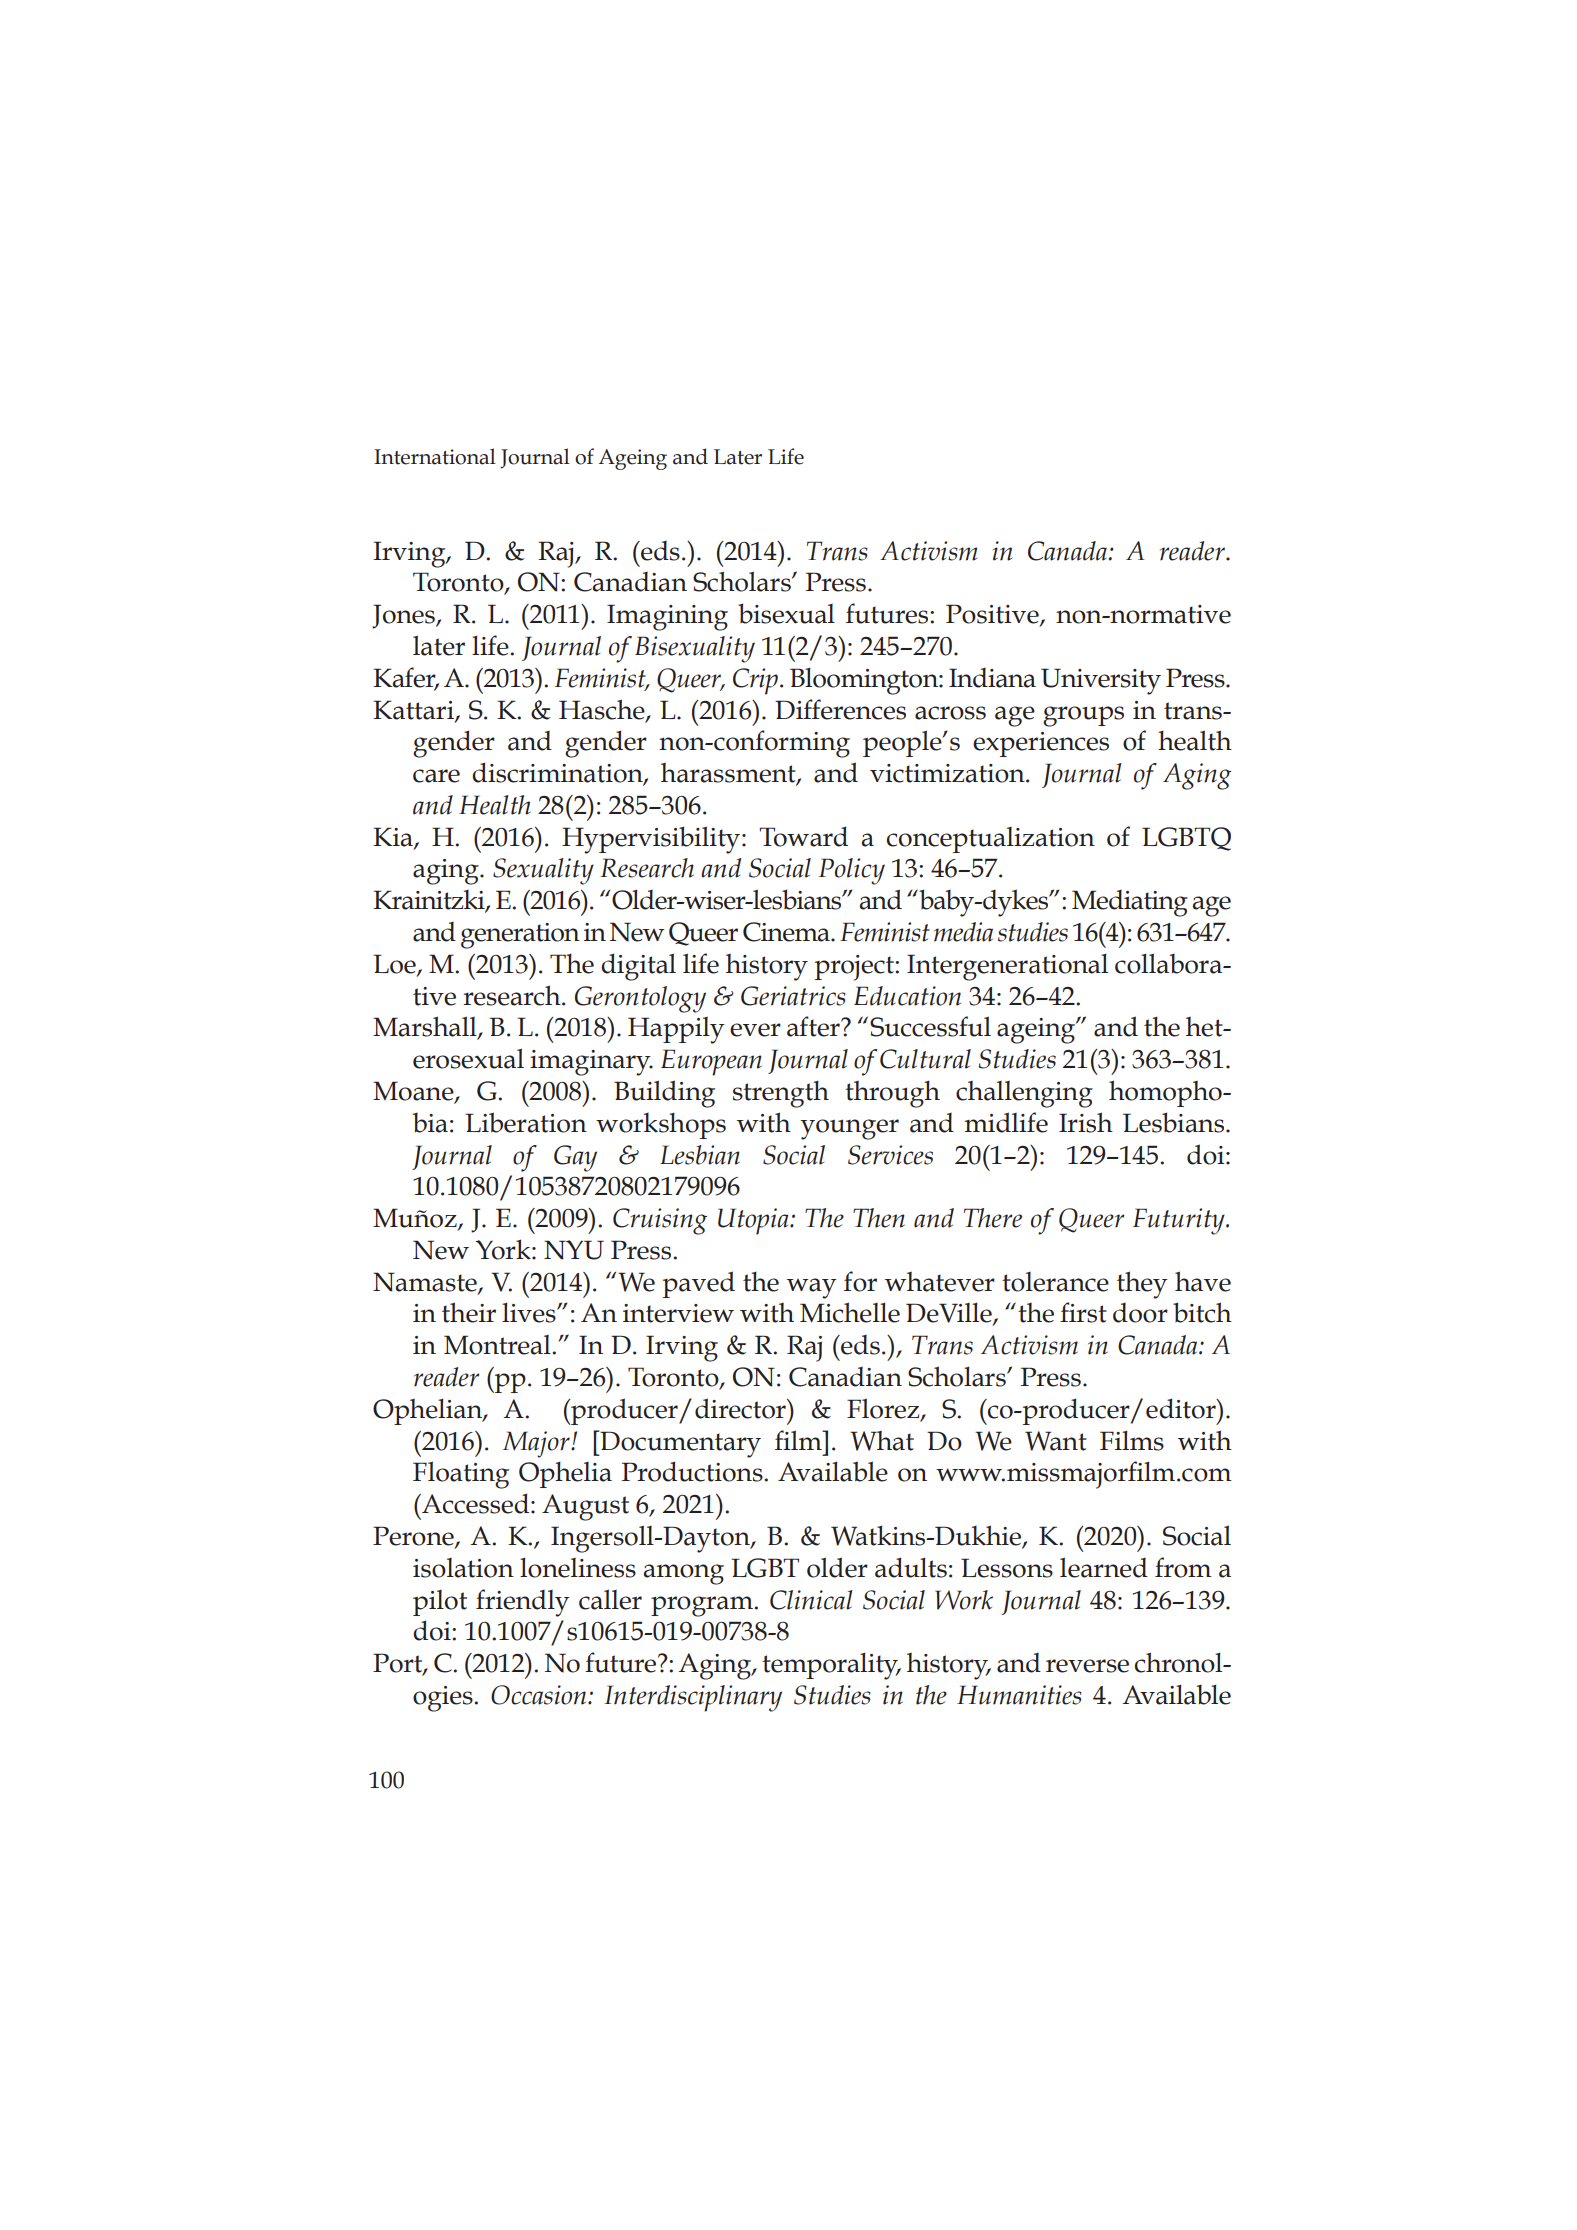  I want to click on friendly, so click(523, 1603).
